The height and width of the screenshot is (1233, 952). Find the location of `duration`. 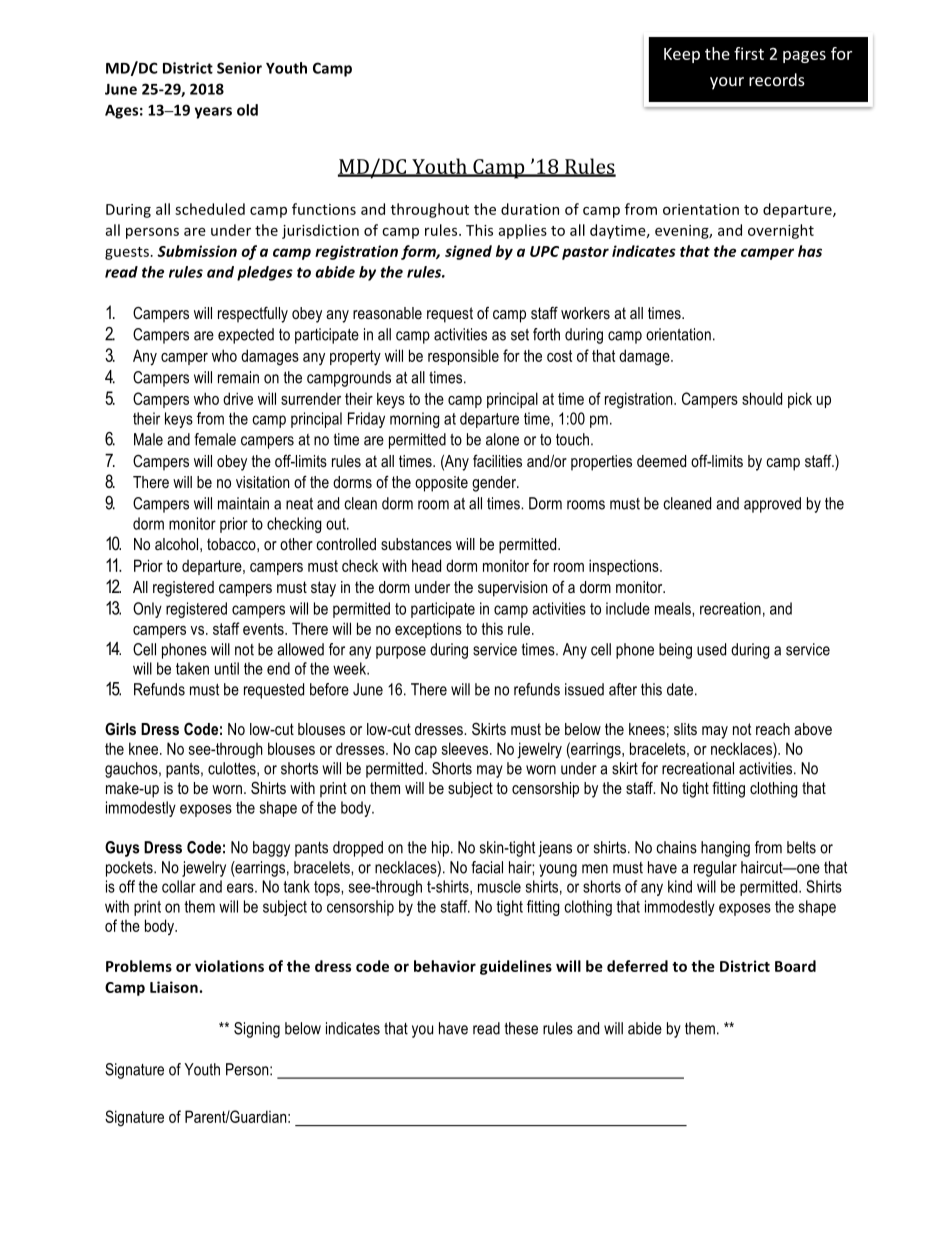

duration is located at coordinates (530, 209).
